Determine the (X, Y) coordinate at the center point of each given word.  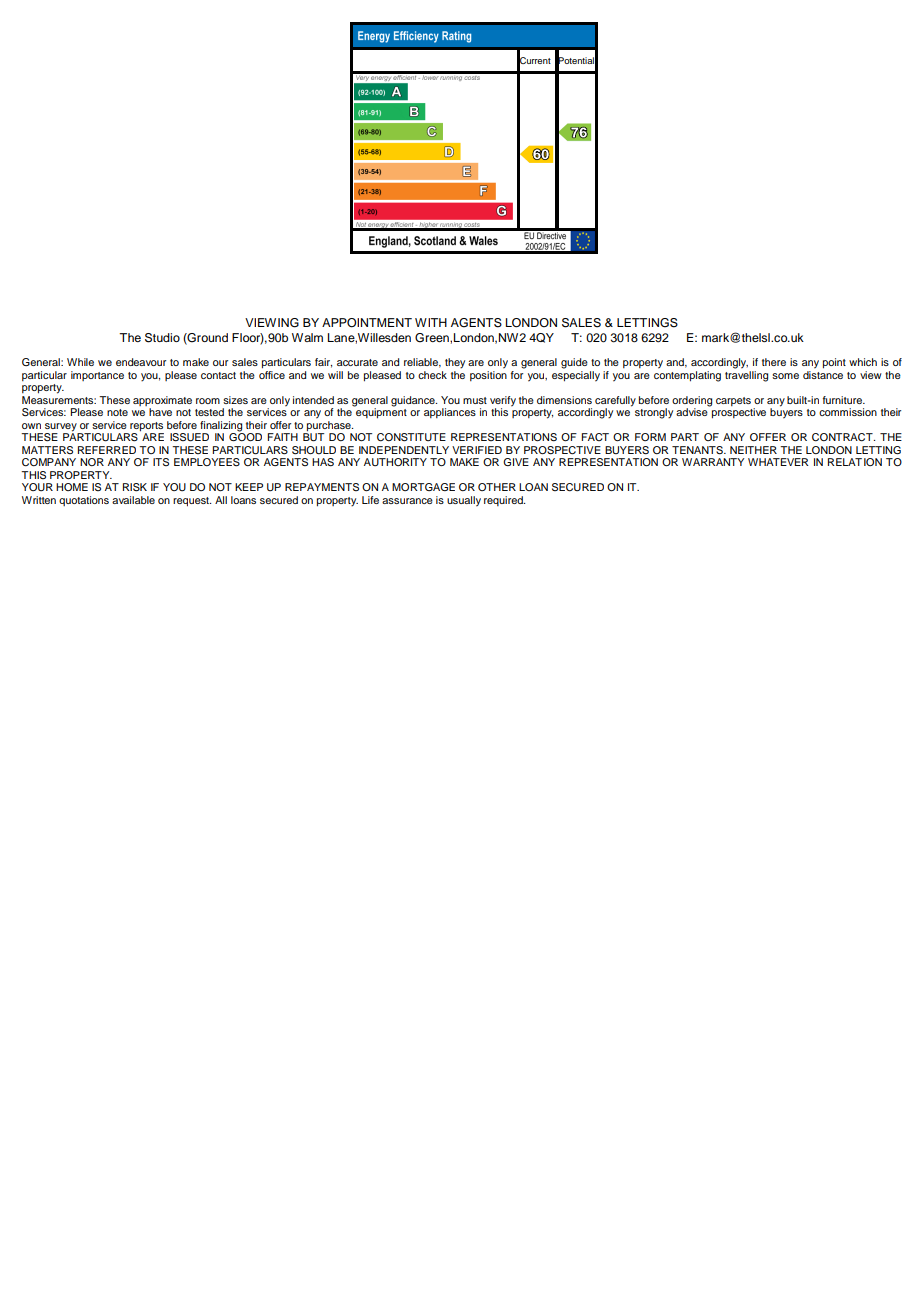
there (774, 362)
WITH (431, 322)
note (117, 412)
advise (693, 411)
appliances (450, 413)
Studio (162, 338)
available (133, 500)
